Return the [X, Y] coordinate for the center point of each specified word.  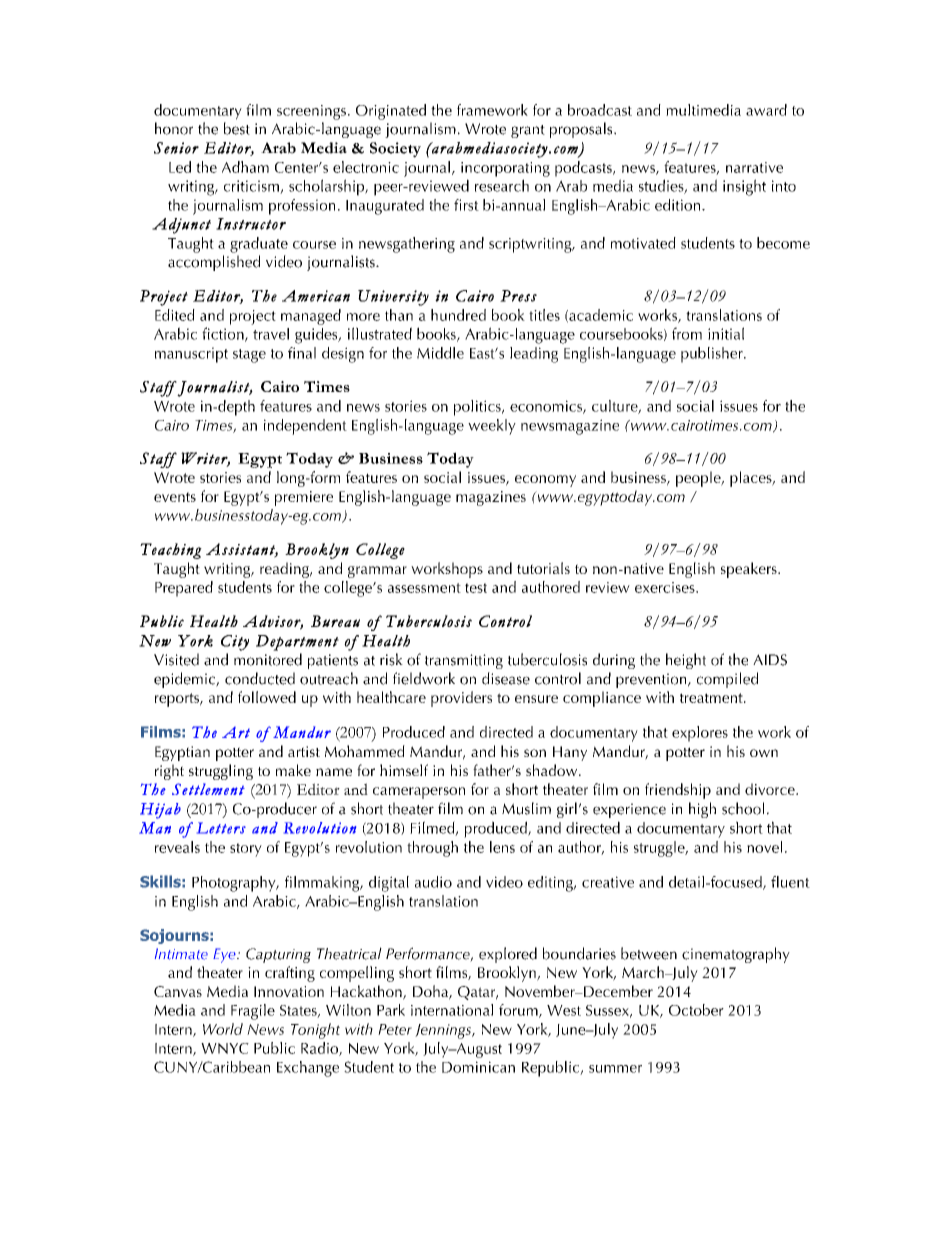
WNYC [225, 1048]
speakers [750, 570]
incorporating [505, 169]
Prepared [184, 589]
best [237, 128]
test [476, 588]
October [696, 1010]
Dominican [478, 1067]
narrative [754, 167]
